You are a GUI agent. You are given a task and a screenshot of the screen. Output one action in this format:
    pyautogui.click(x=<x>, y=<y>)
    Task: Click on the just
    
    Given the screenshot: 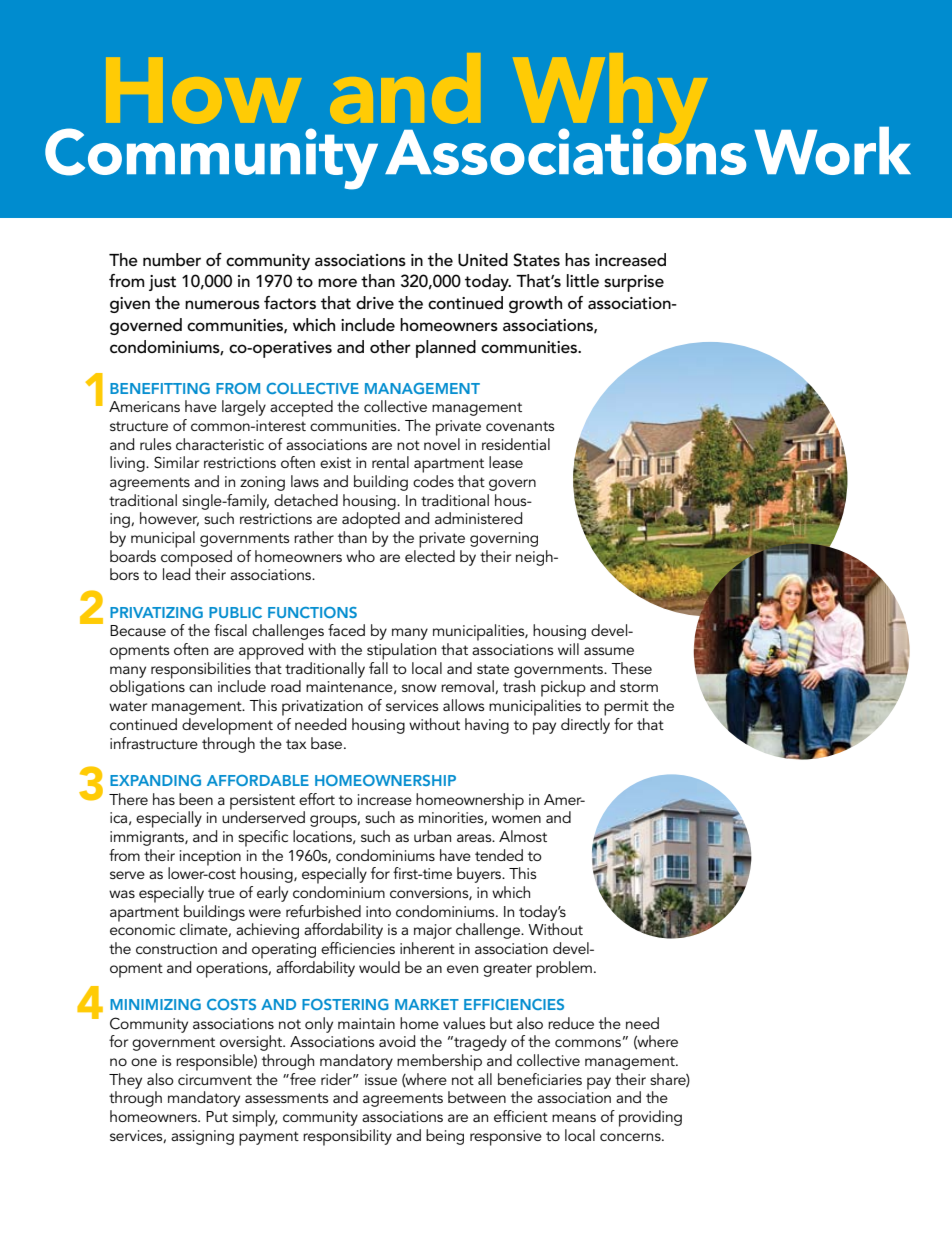 What is the action you would take?
    pyautogui.click(x=162, y=283)
